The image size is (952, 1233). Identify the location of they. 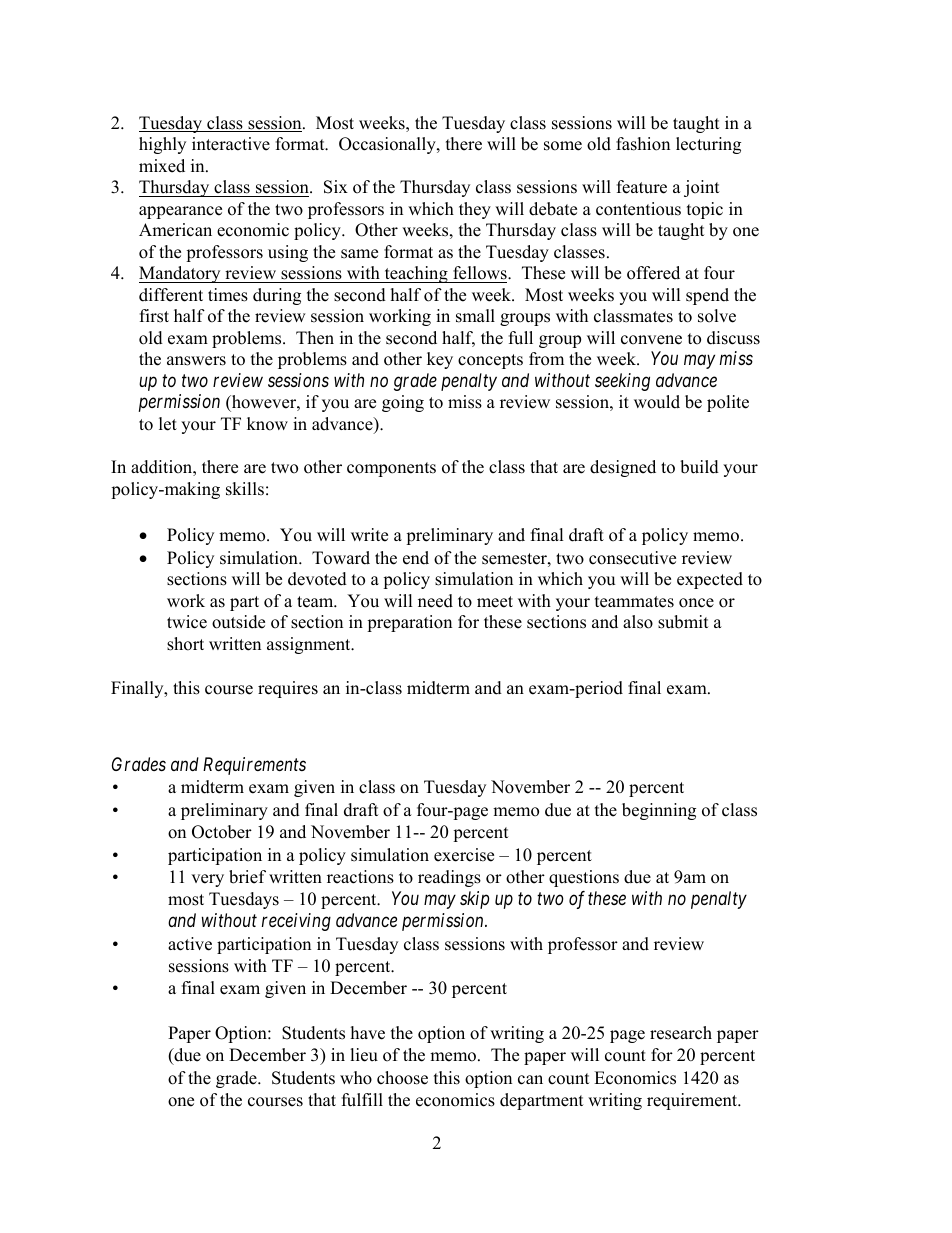
(475, 210).
